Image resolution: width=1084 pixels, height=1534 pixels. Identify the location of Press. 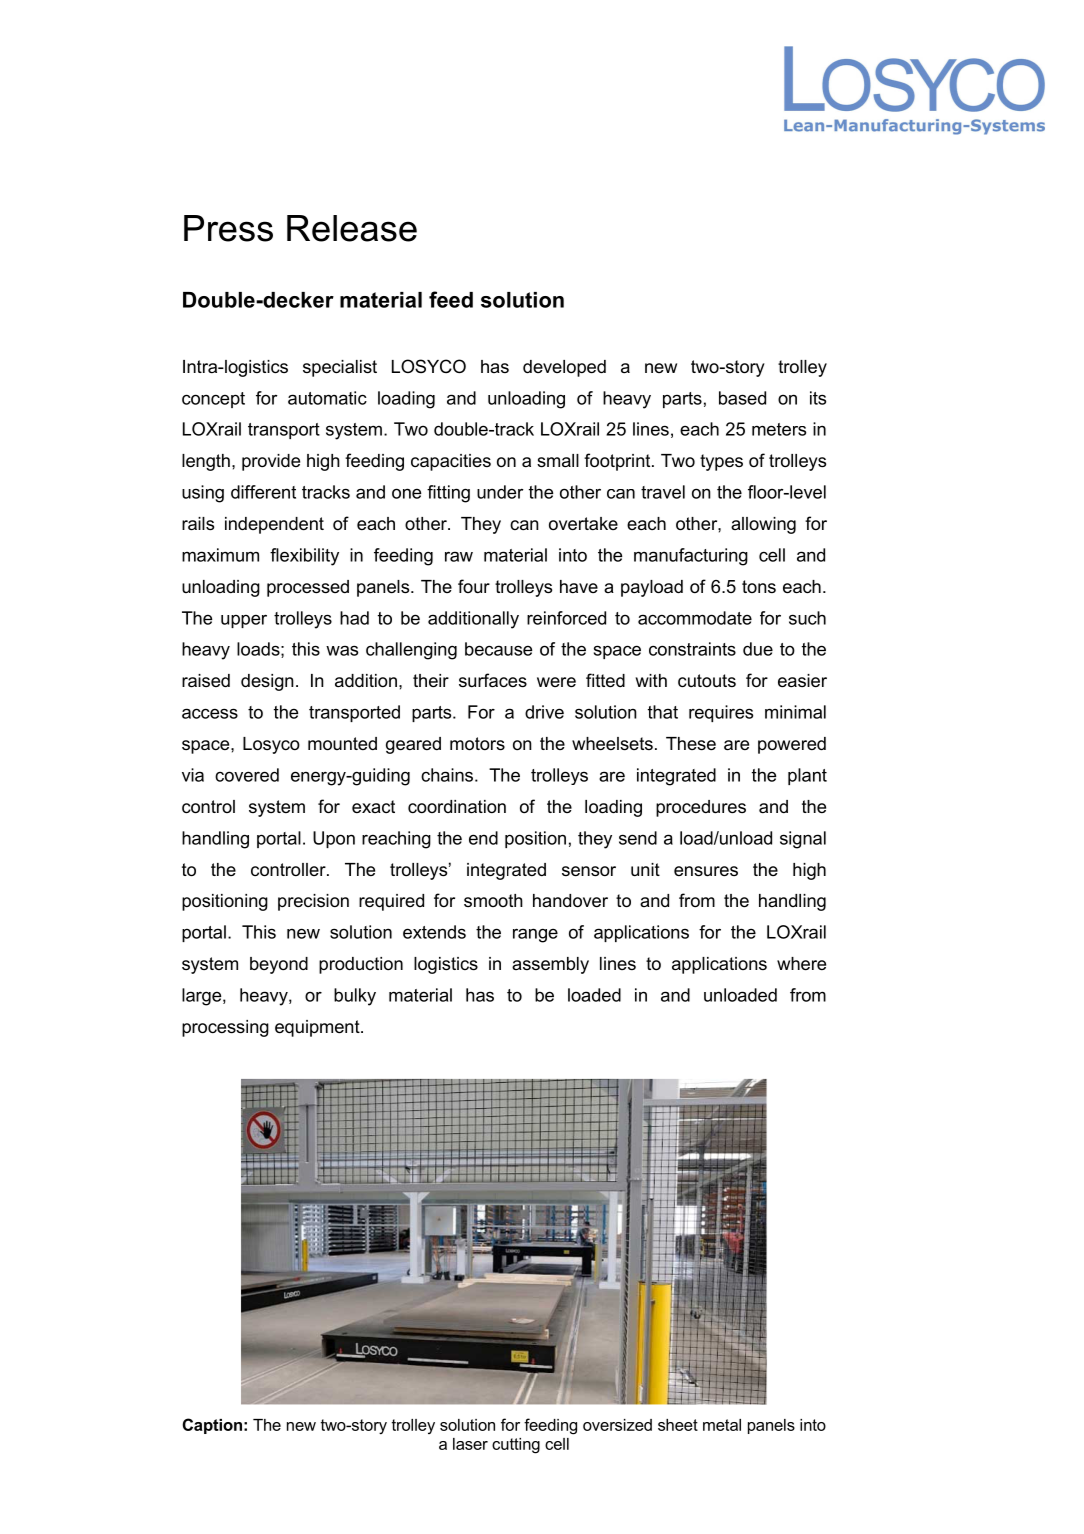
(228, 228).
